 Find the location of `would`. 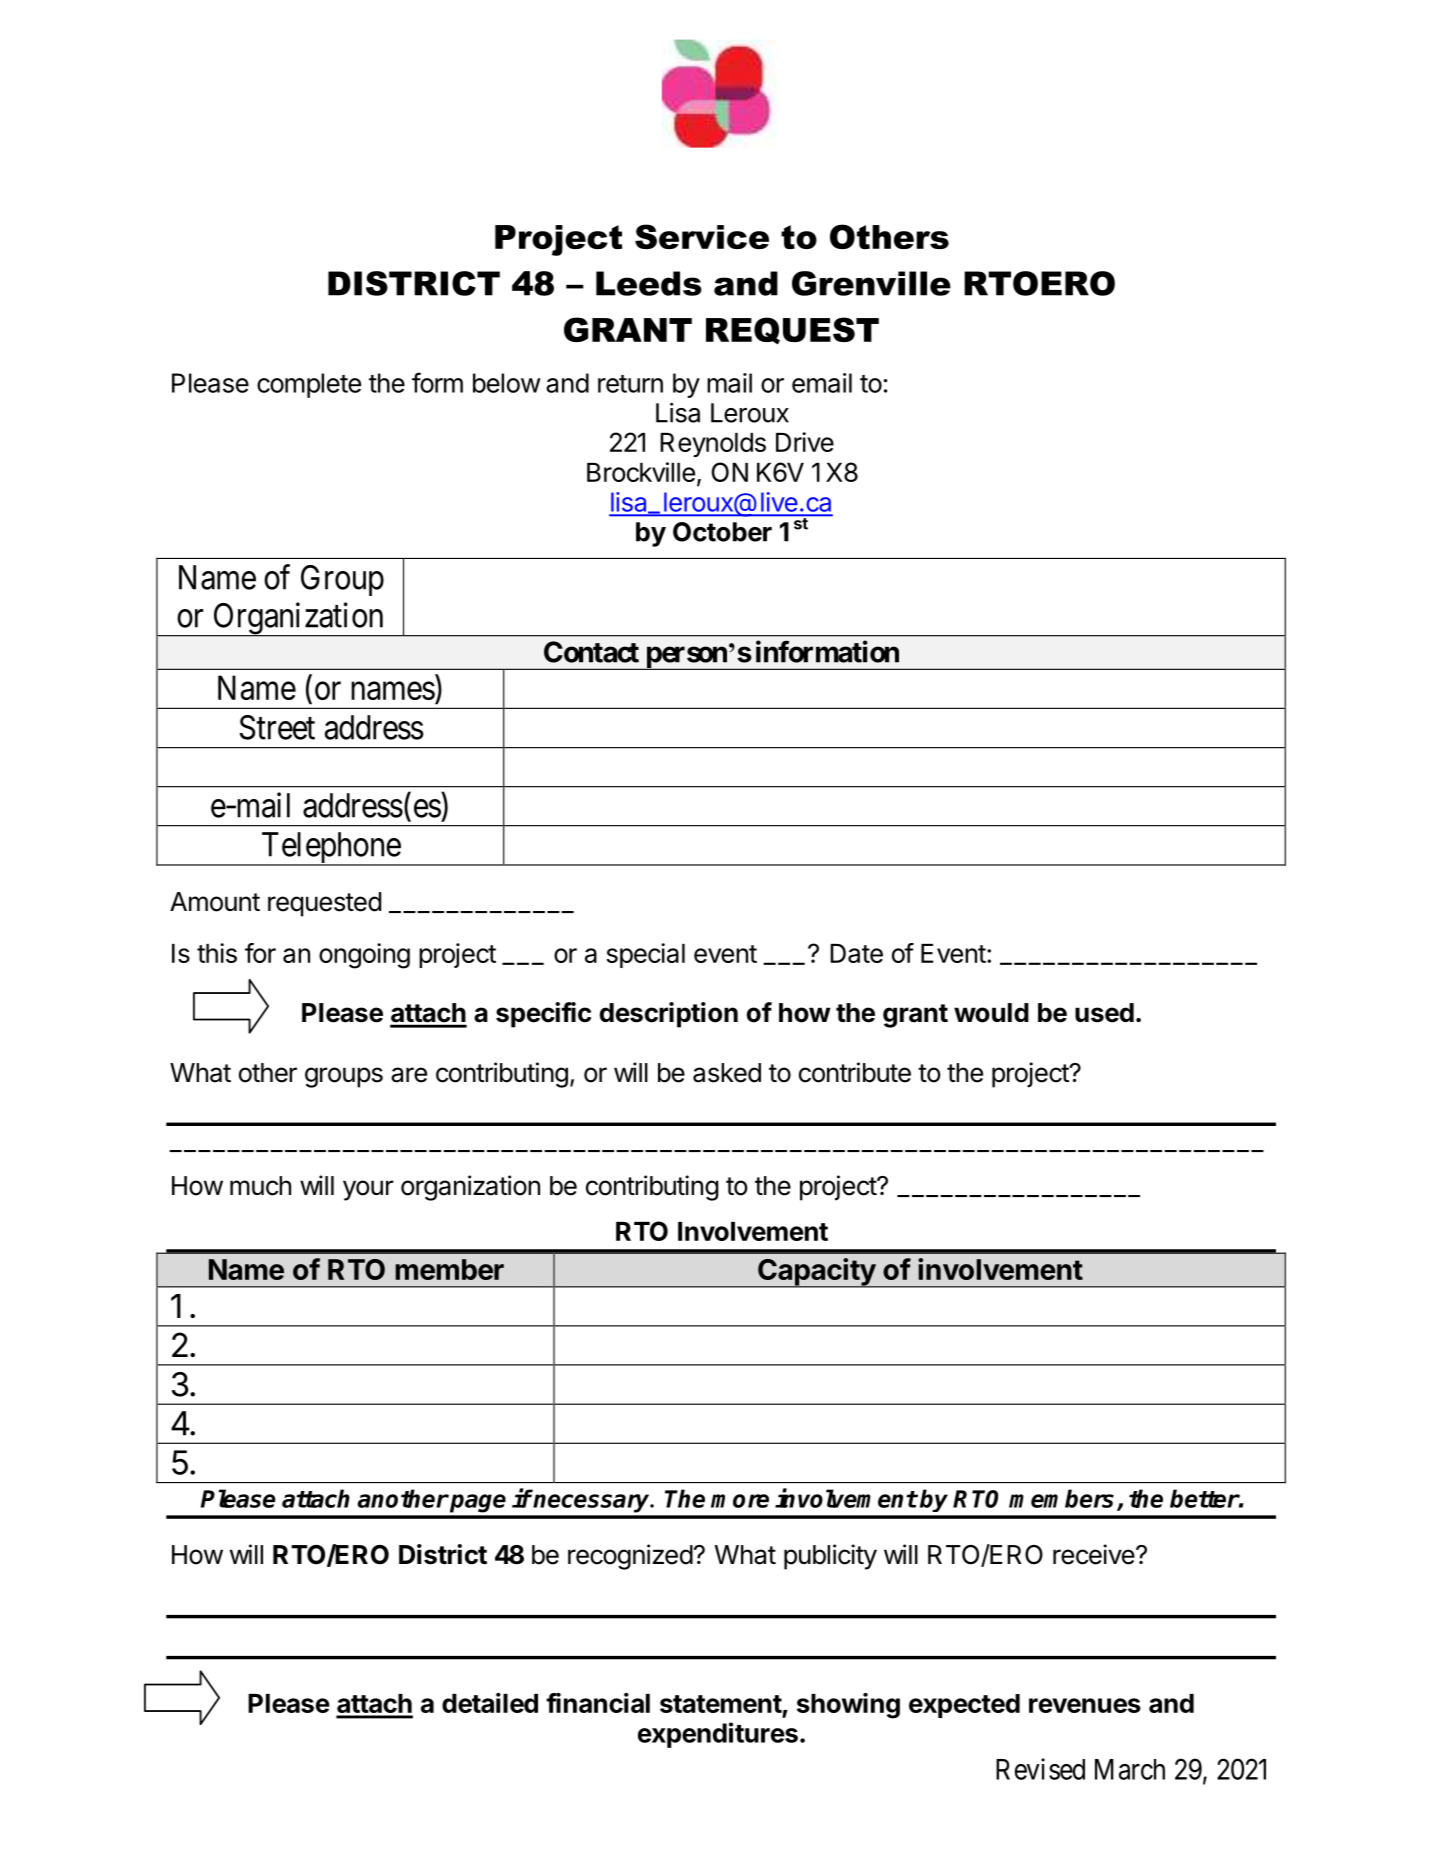

would is located at coordinates (991, 1013).
